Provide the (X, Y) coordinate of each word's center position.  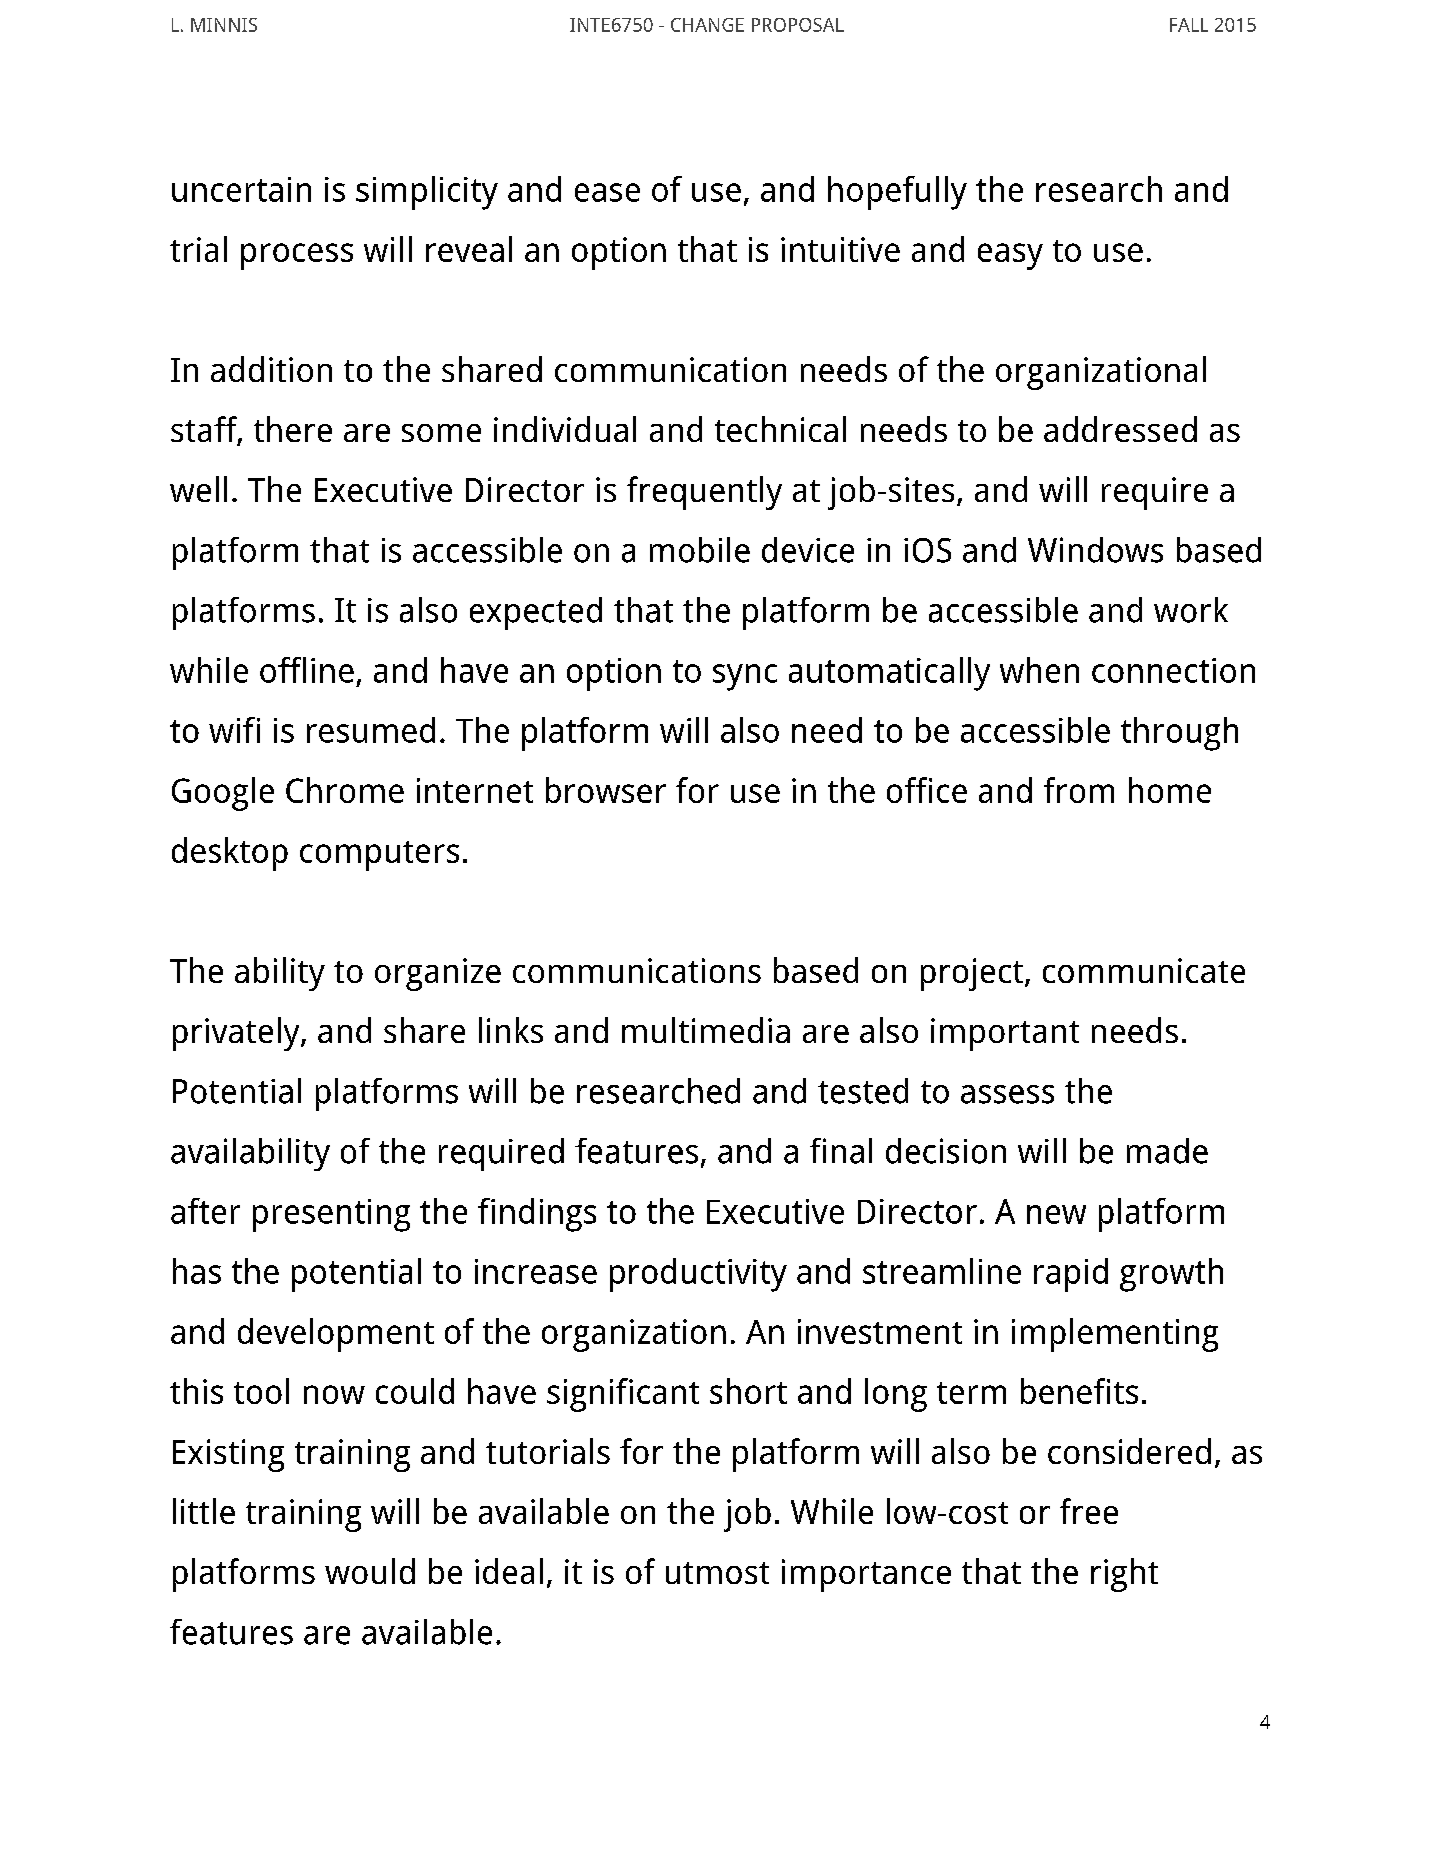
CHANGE (707, 25)
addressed (1120, 429)
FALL (1189, 25)
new (1056, 1214)
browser (606, 790)
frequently (704, 493)
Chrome (345, 790)
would (370, 1571)
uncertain (241, 189)
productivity (698, 1275)
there (293, 429)
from (1079, 790)
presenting (331, 1215)
